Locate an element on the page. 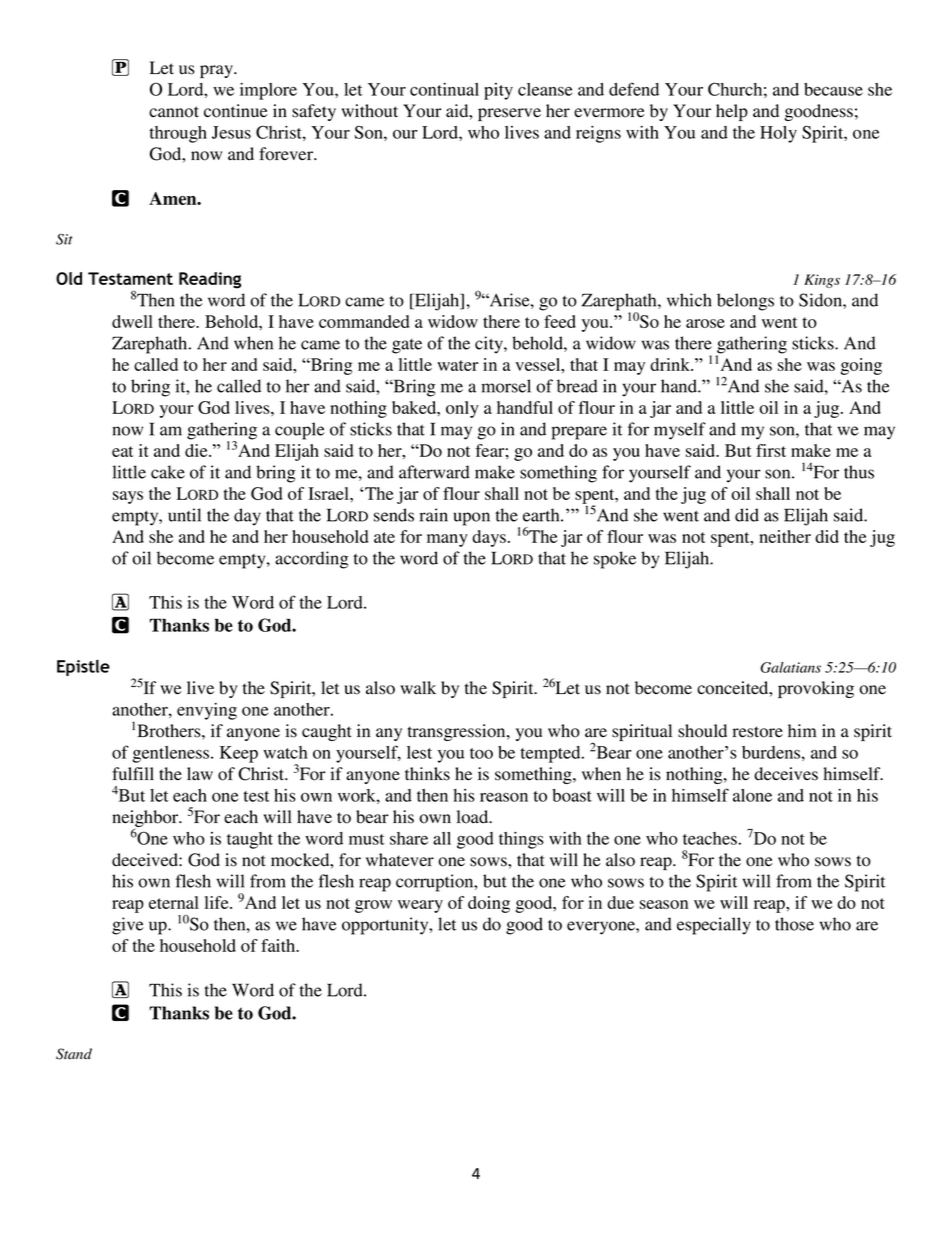 The height and width of the image is (1233, 952). water is located at coordinates (457, 365).
